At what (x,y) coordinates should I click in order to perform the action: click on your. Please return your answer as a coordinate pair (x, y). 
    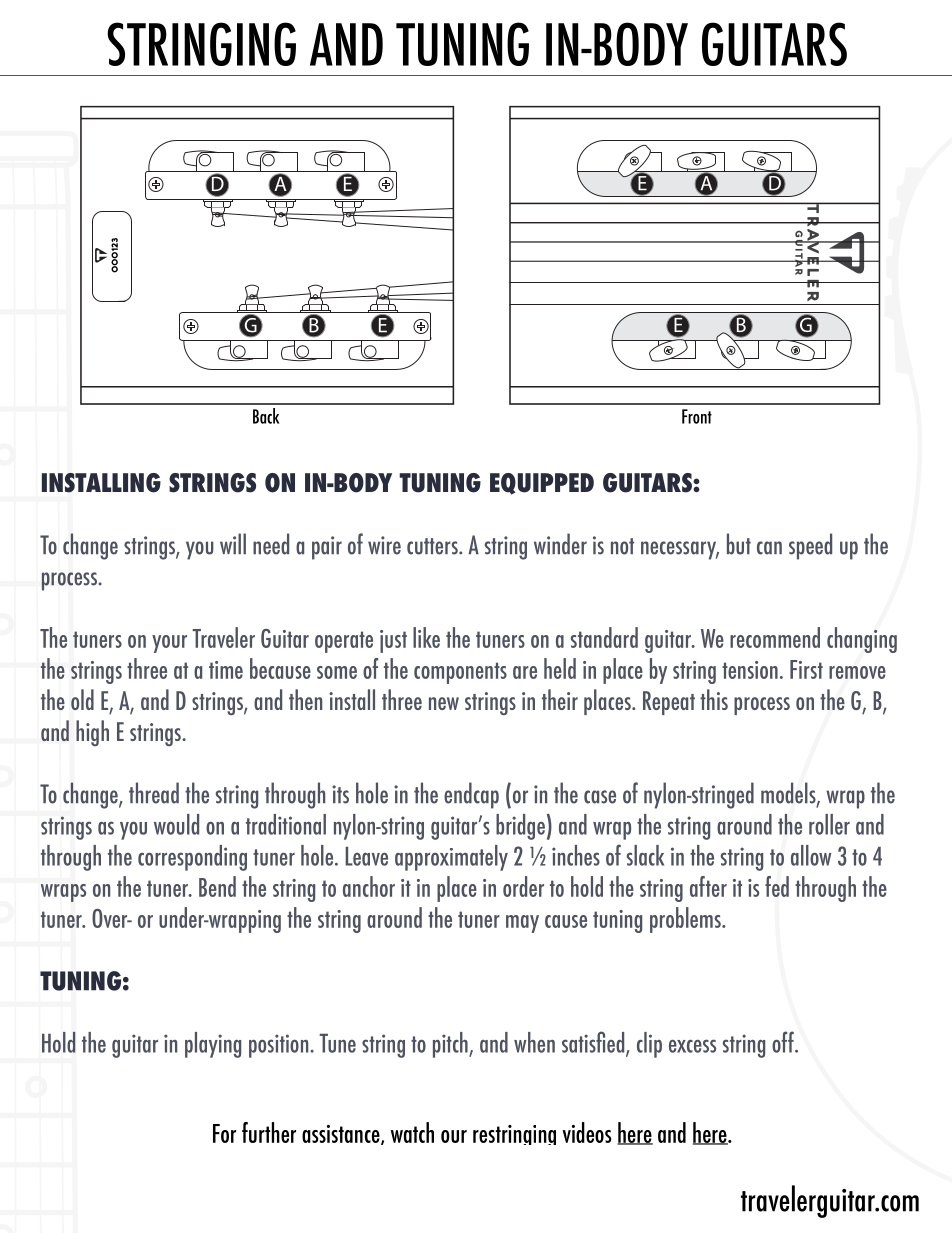
    Looking at the image, I should click on (169, 644).
